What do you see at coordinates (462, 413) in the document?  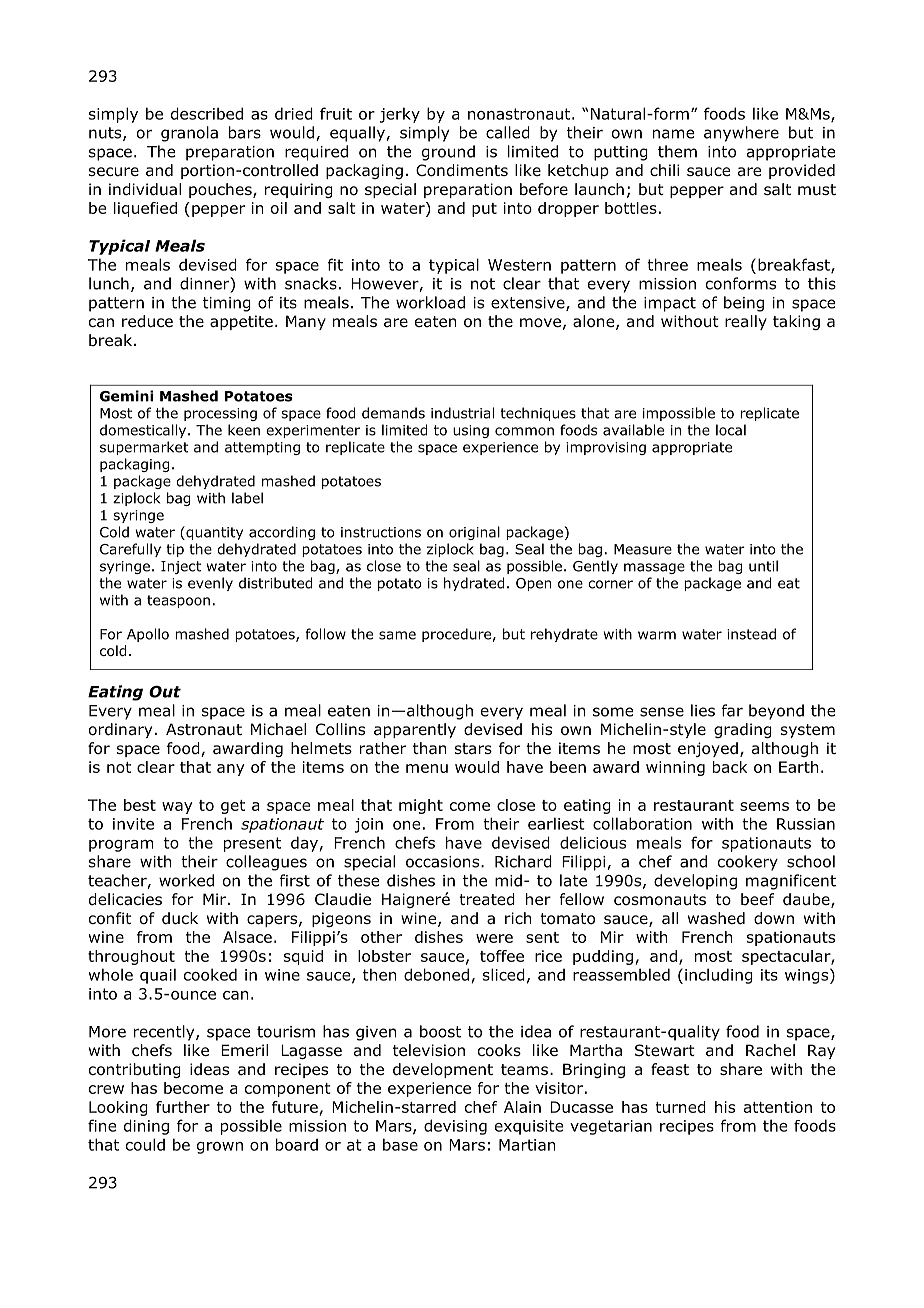 I see `industrial` at bounding box center [462, 413].
